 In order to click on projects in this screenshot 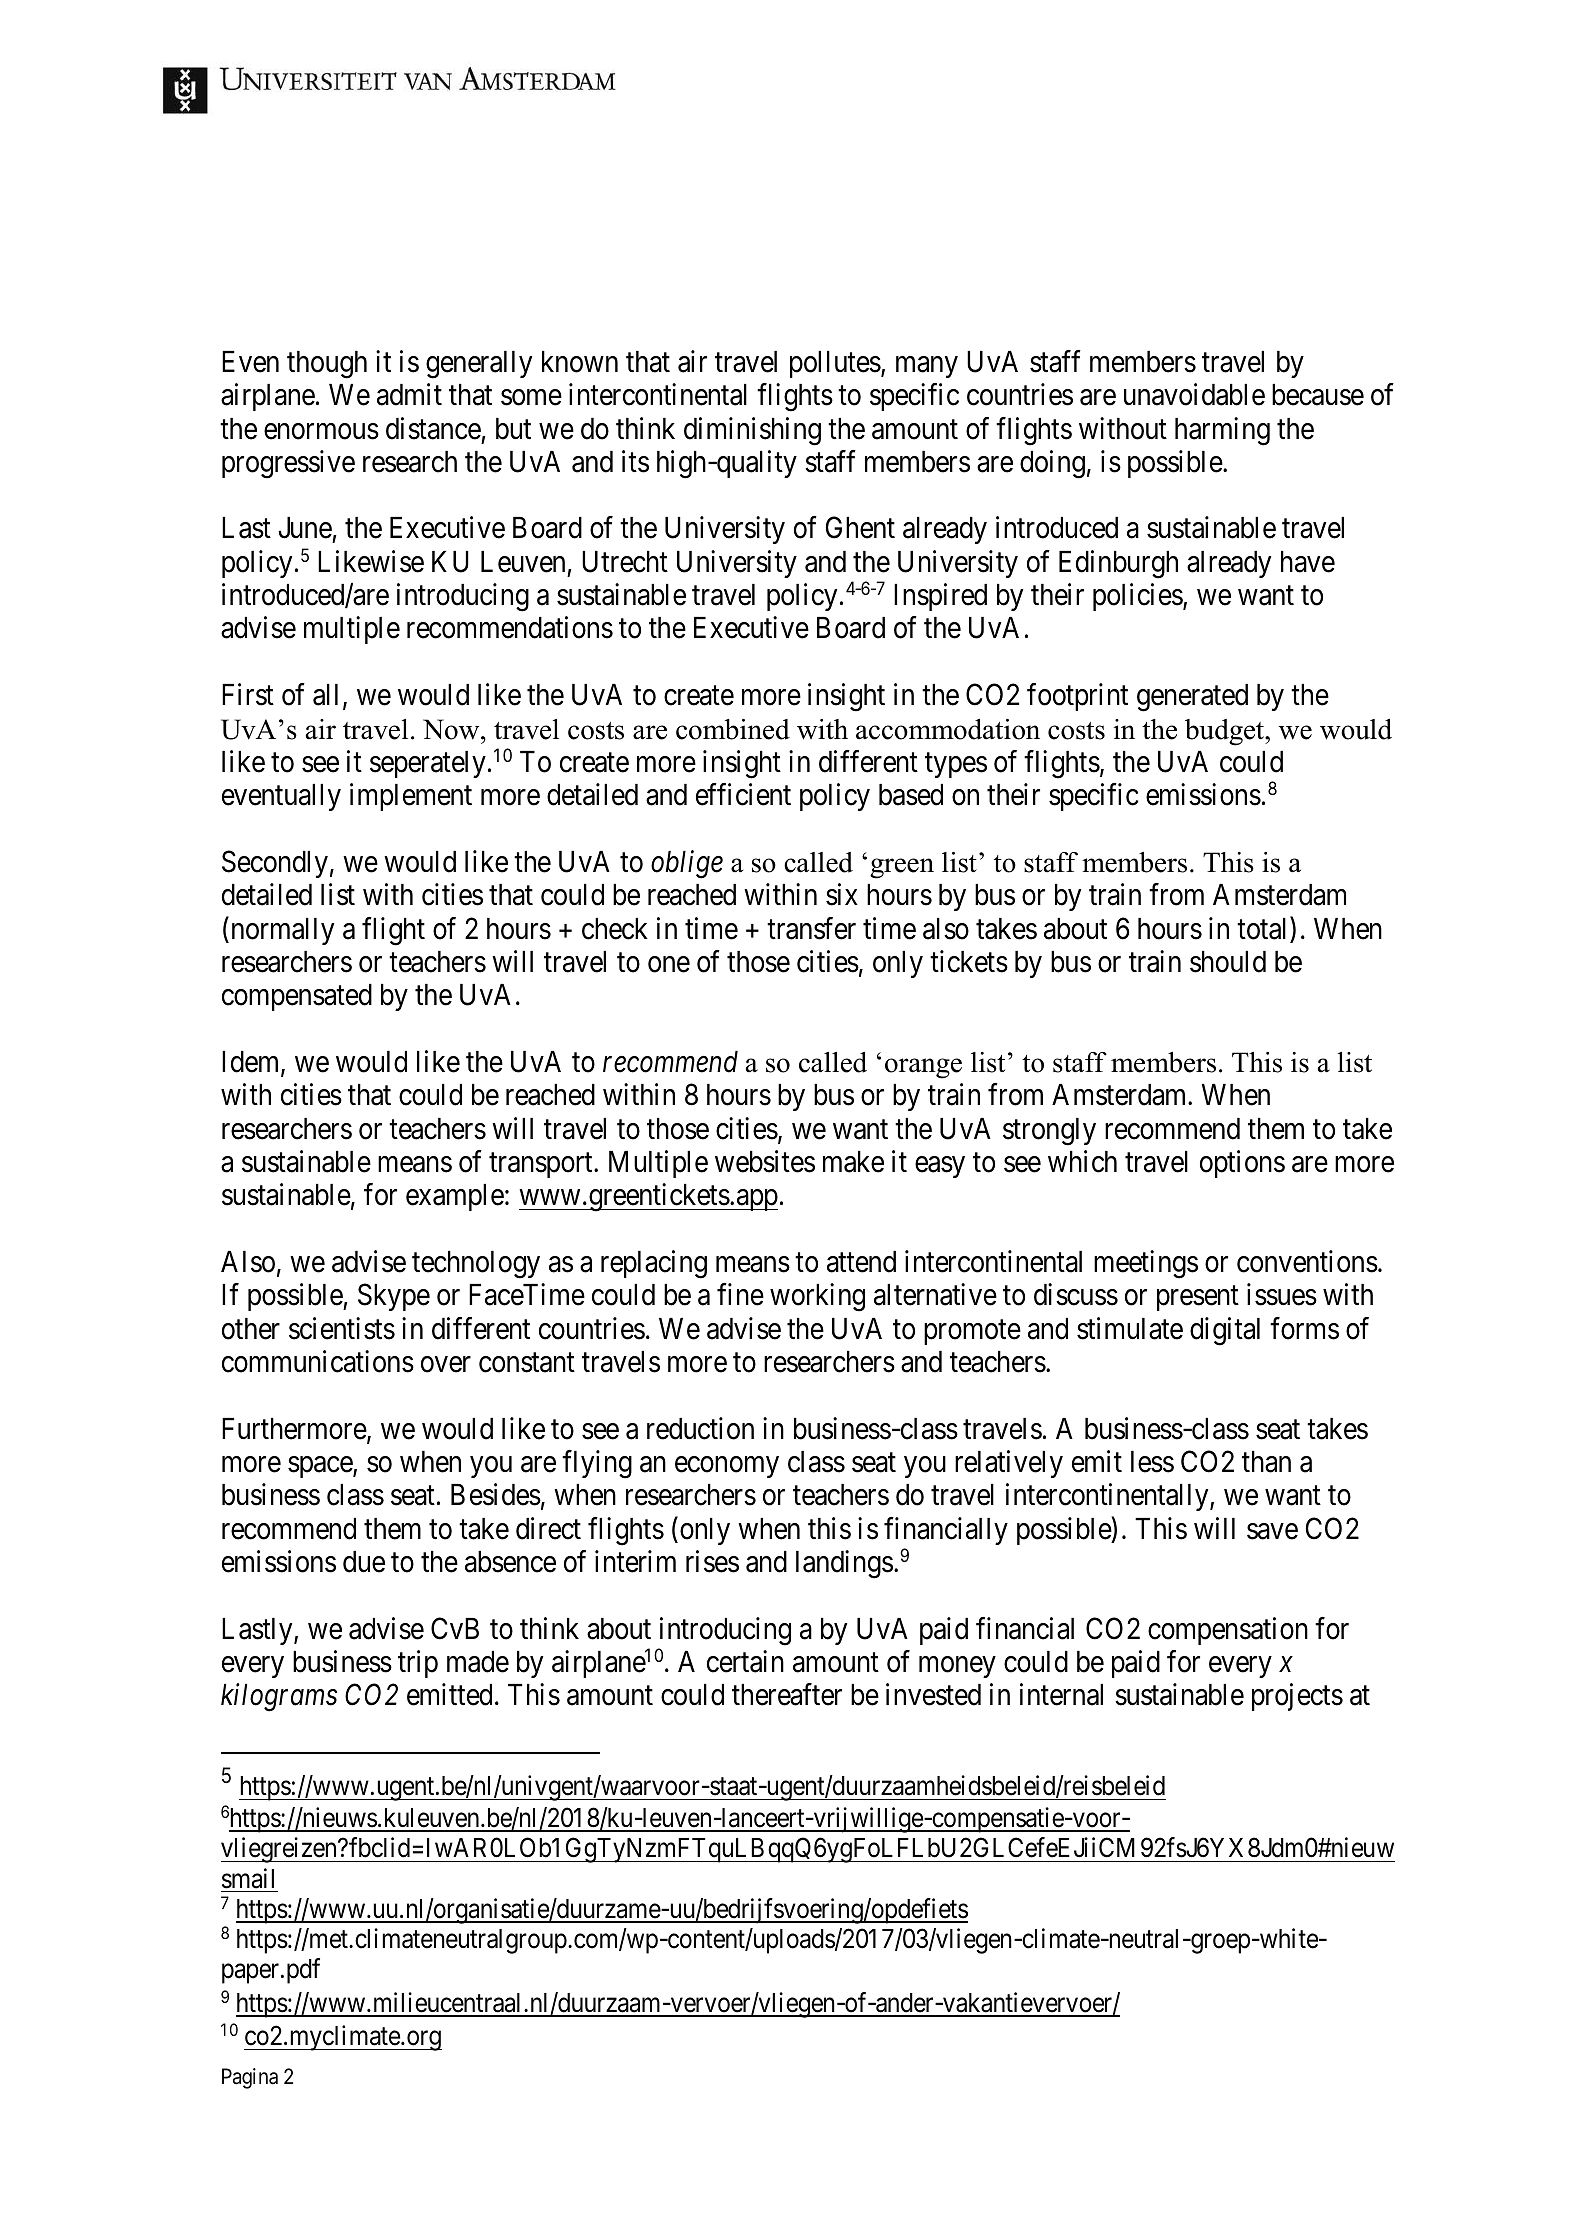, I will do `click(1297, 1697)`.
